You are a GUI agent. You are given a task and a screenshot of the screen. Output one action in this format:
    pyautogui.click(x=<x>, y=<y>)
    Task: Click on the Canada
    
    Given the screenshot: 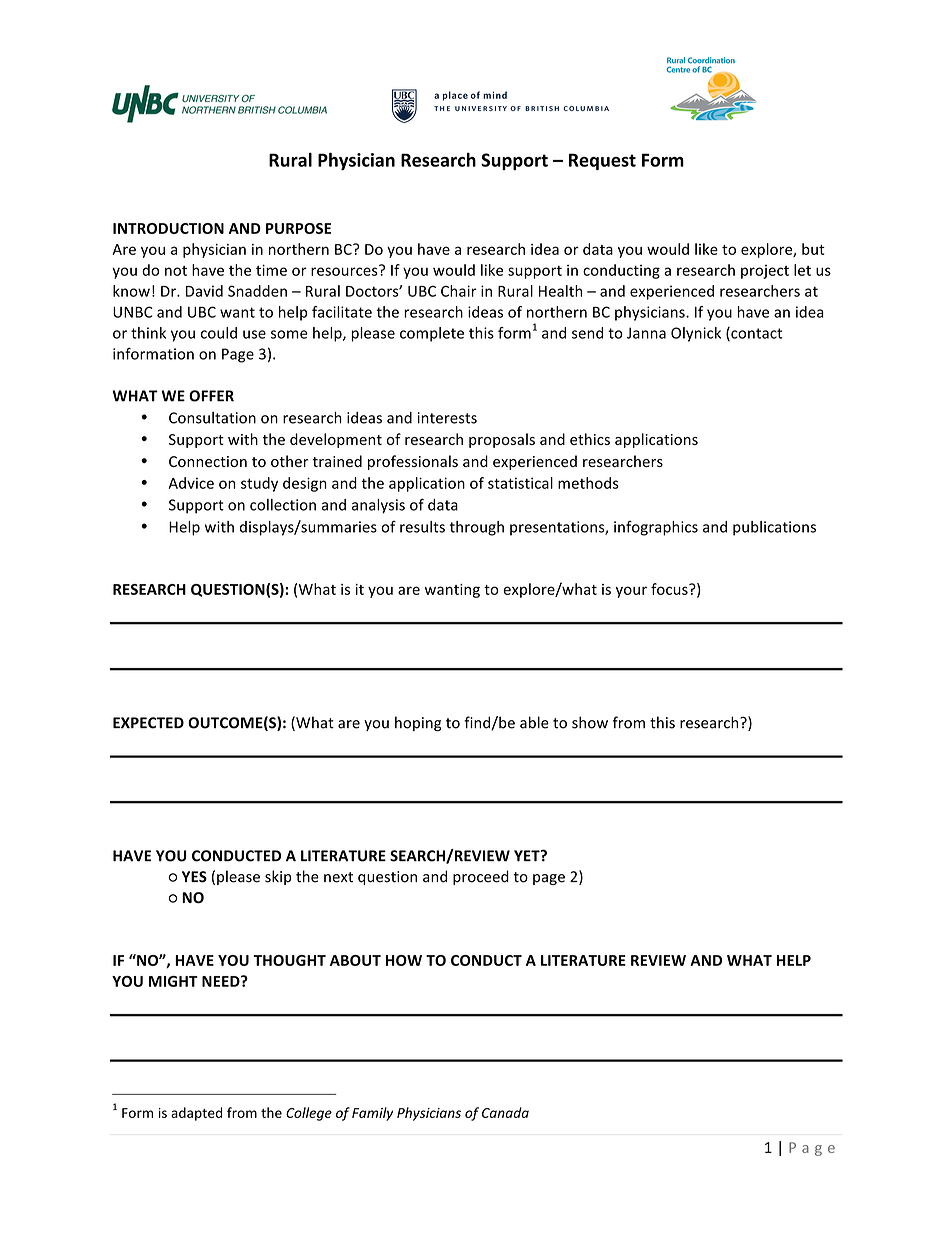 What is the action you would take?
    pyautogui.click(x=505, y=1112)
